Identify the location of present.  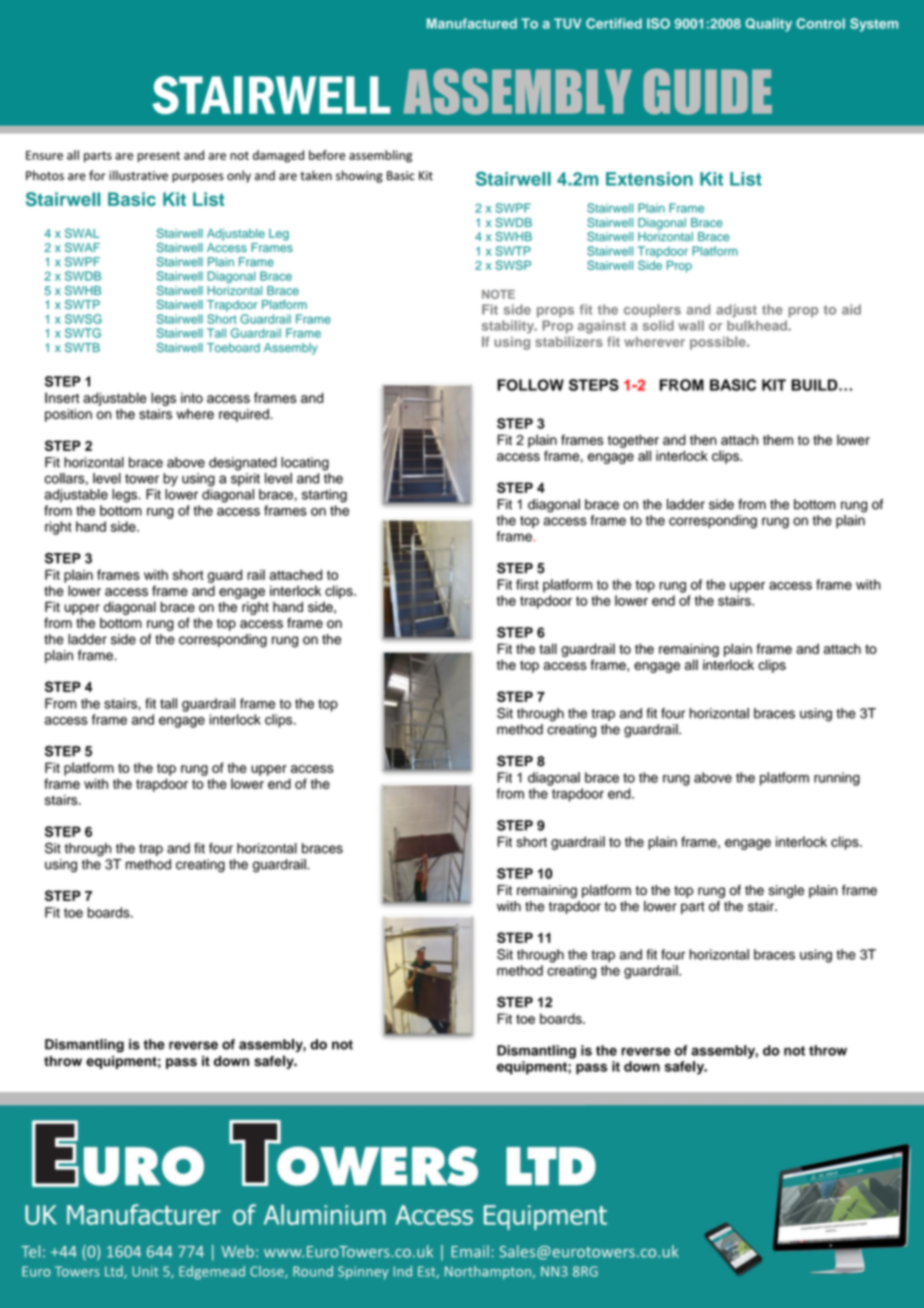
(159, 157).
